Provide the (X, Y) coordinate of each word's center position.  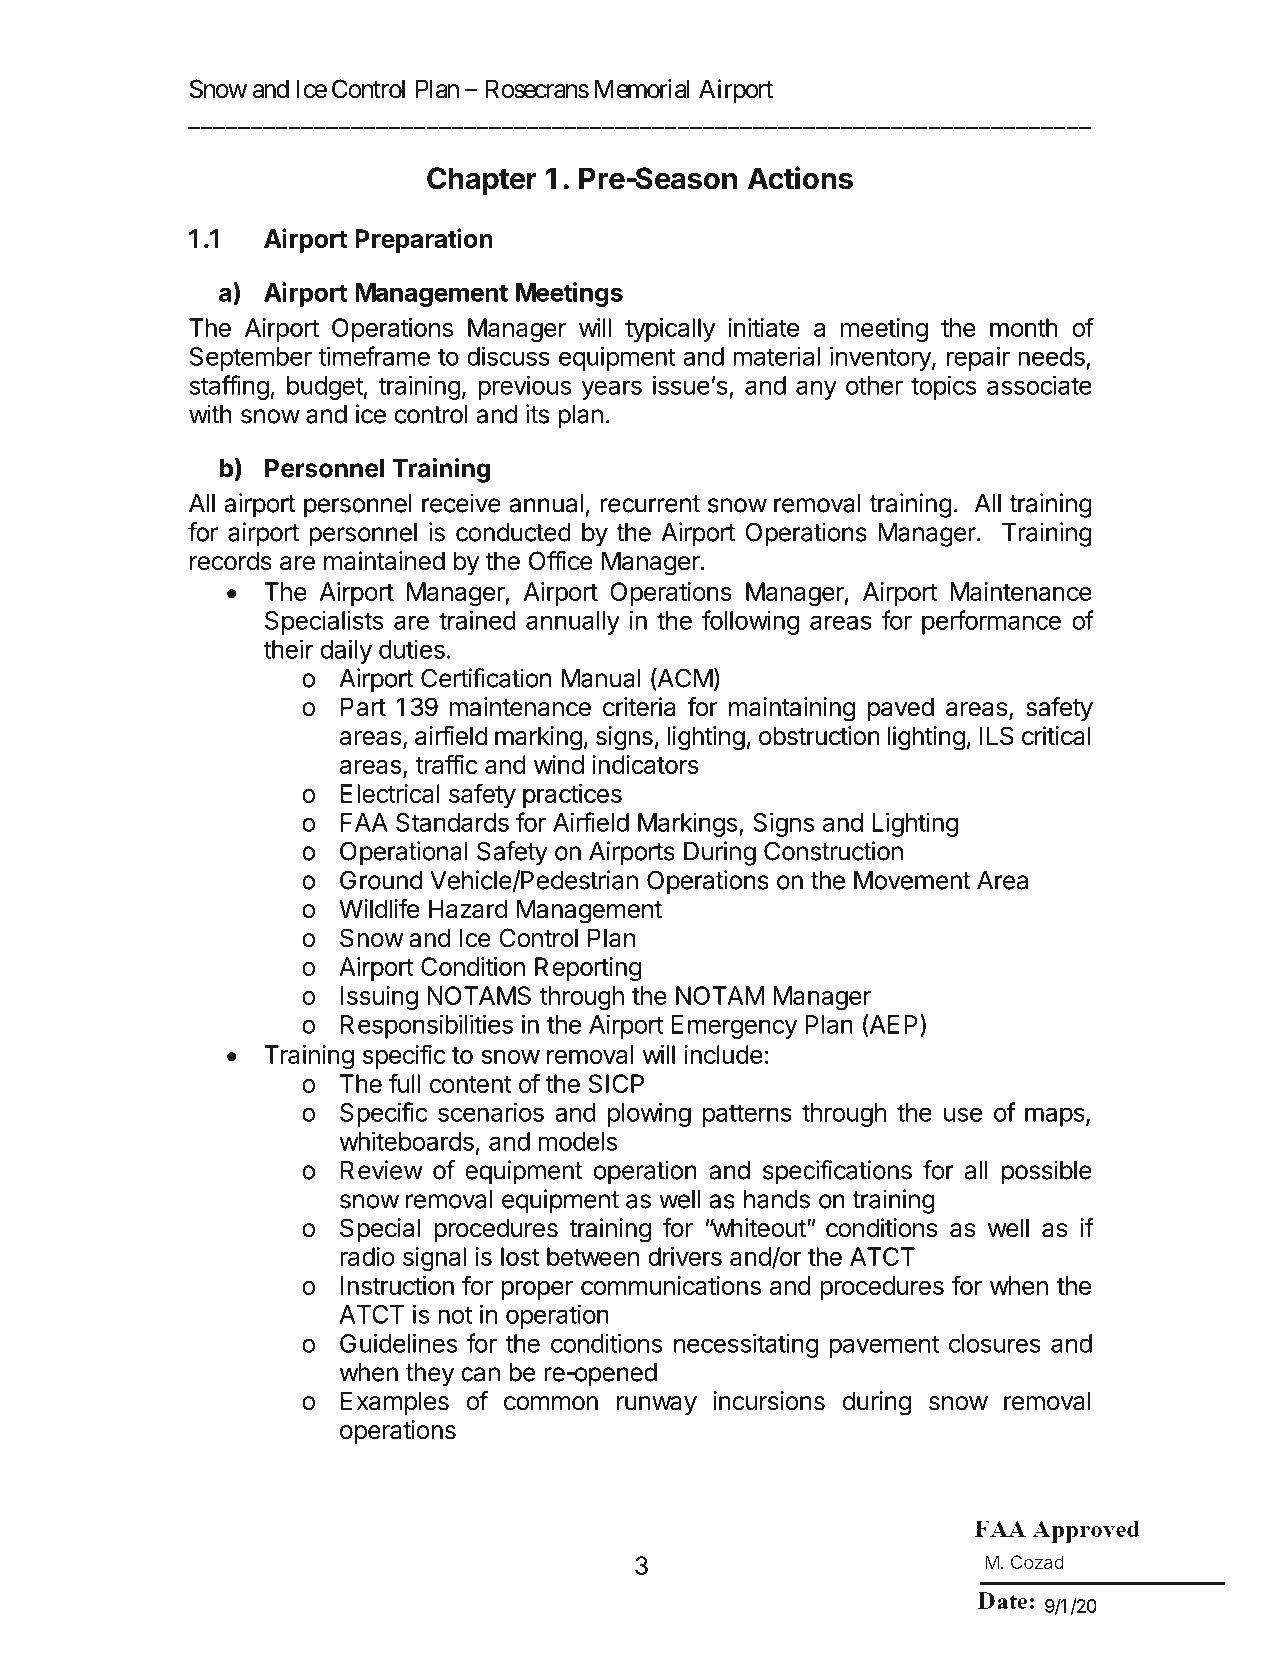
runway (657, 1405)
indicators (646, 764)
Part (363, 707)
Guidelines (399, 1343)
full (404, 1083)
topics (944, 387)
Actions (800, 178)
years (612, 390)
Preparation (424, 240)
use (963, 1114)
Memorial (642, 89)
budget (325, 388)
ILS (997, 736)
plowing (649, 1114)
